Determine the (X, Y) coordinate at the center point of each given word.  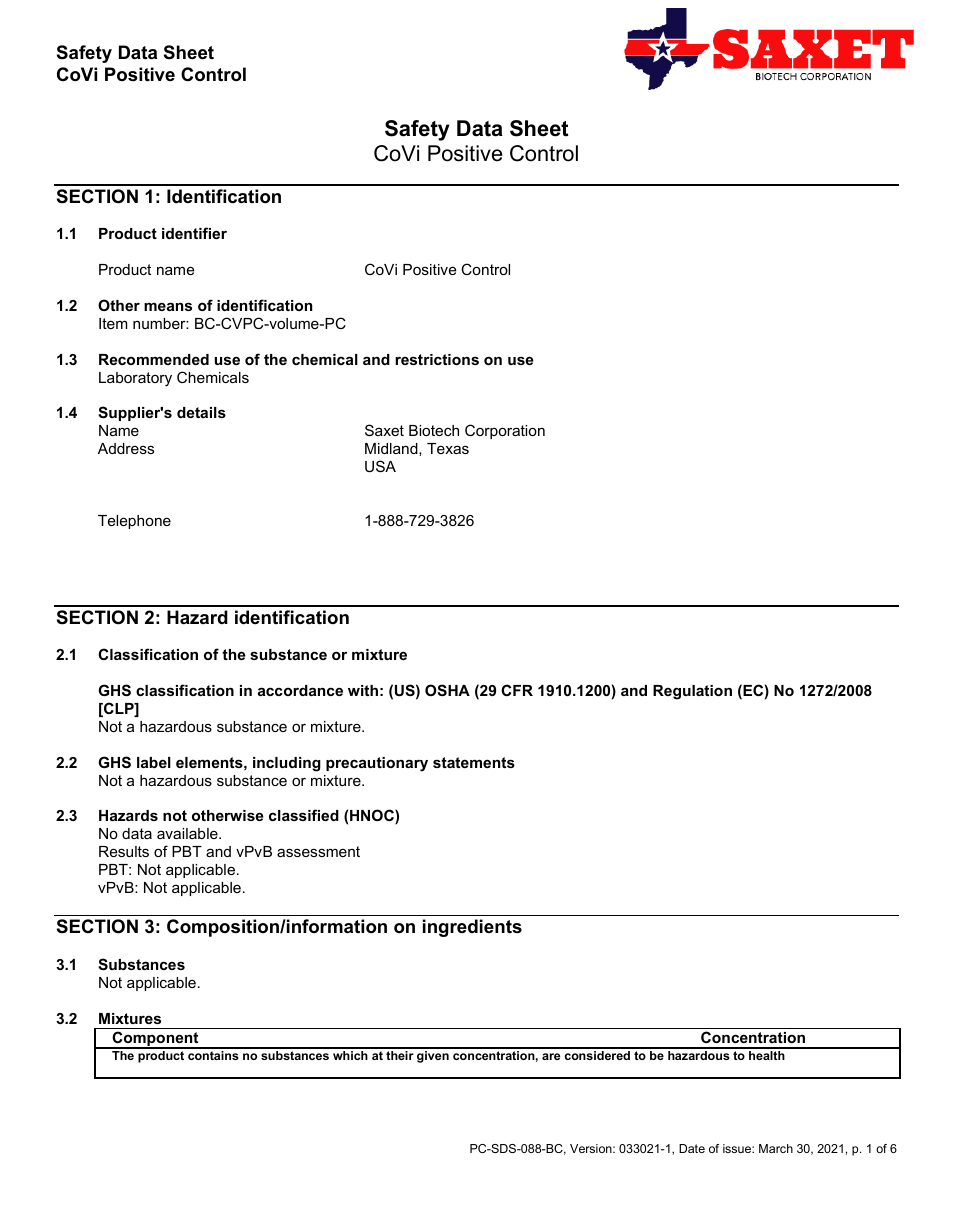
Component (155, 1040)
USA (380, 466)
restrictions (437, 359)
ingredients (472, 928)
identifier (194, 233)
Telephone (134, 522)
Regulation (692, 692)
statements (474, 762)
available (188, 833)
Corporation (505, 431)
